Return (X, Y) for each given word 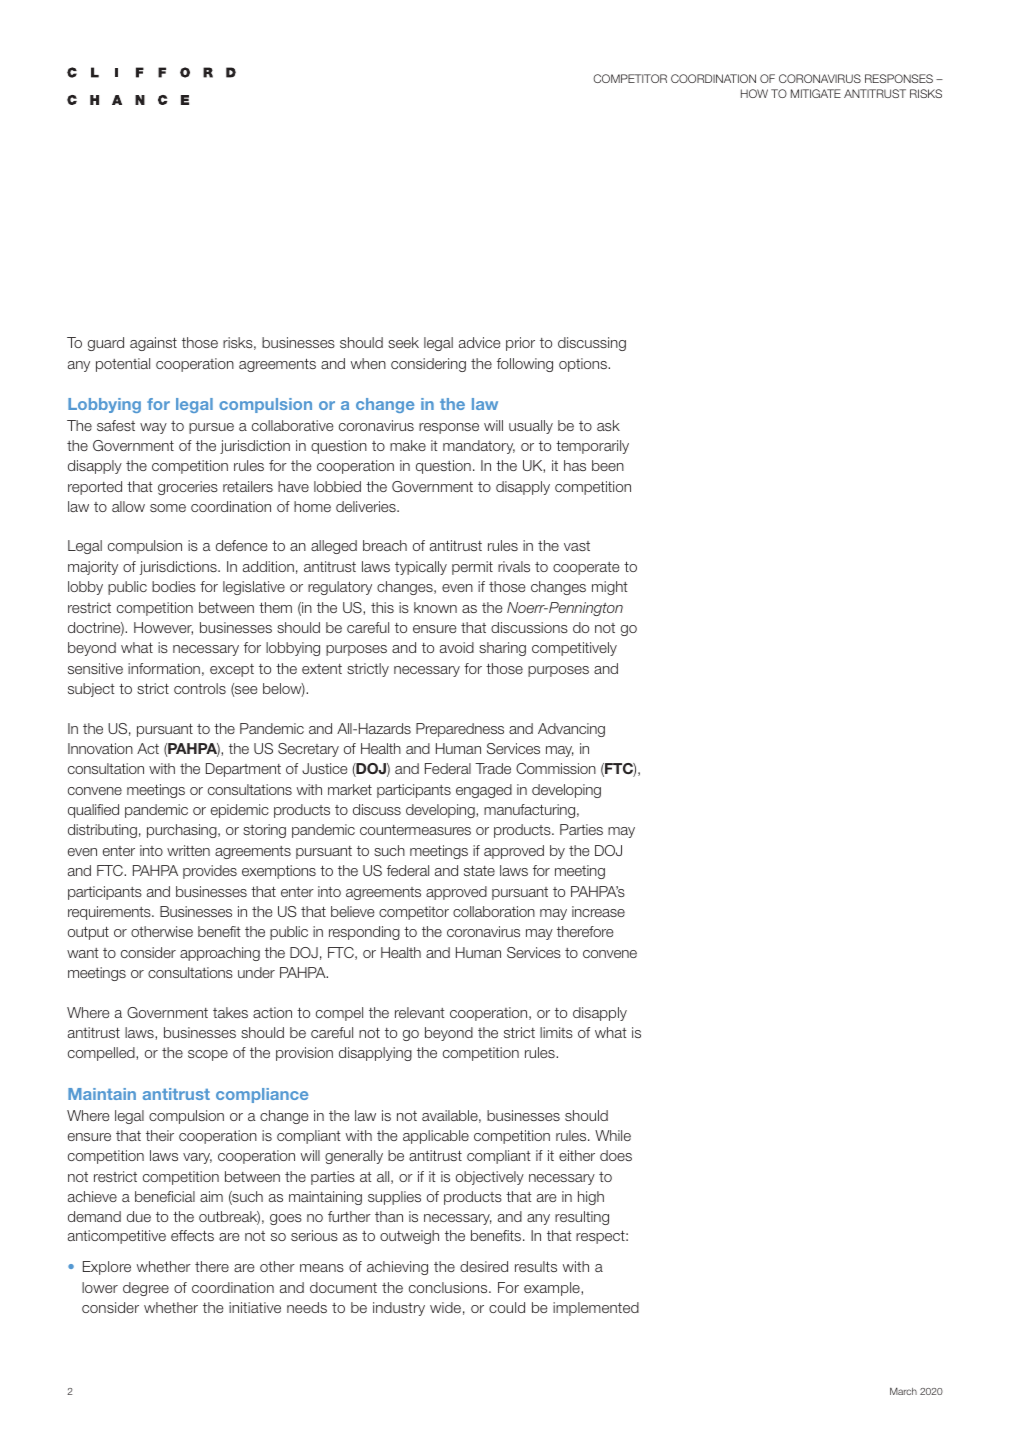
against (153, 344)
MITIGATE (816, 93)
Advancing (571, 730)
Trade (493, 768)
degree (146, 1289)
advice (479, 342)
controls (200, 688)
